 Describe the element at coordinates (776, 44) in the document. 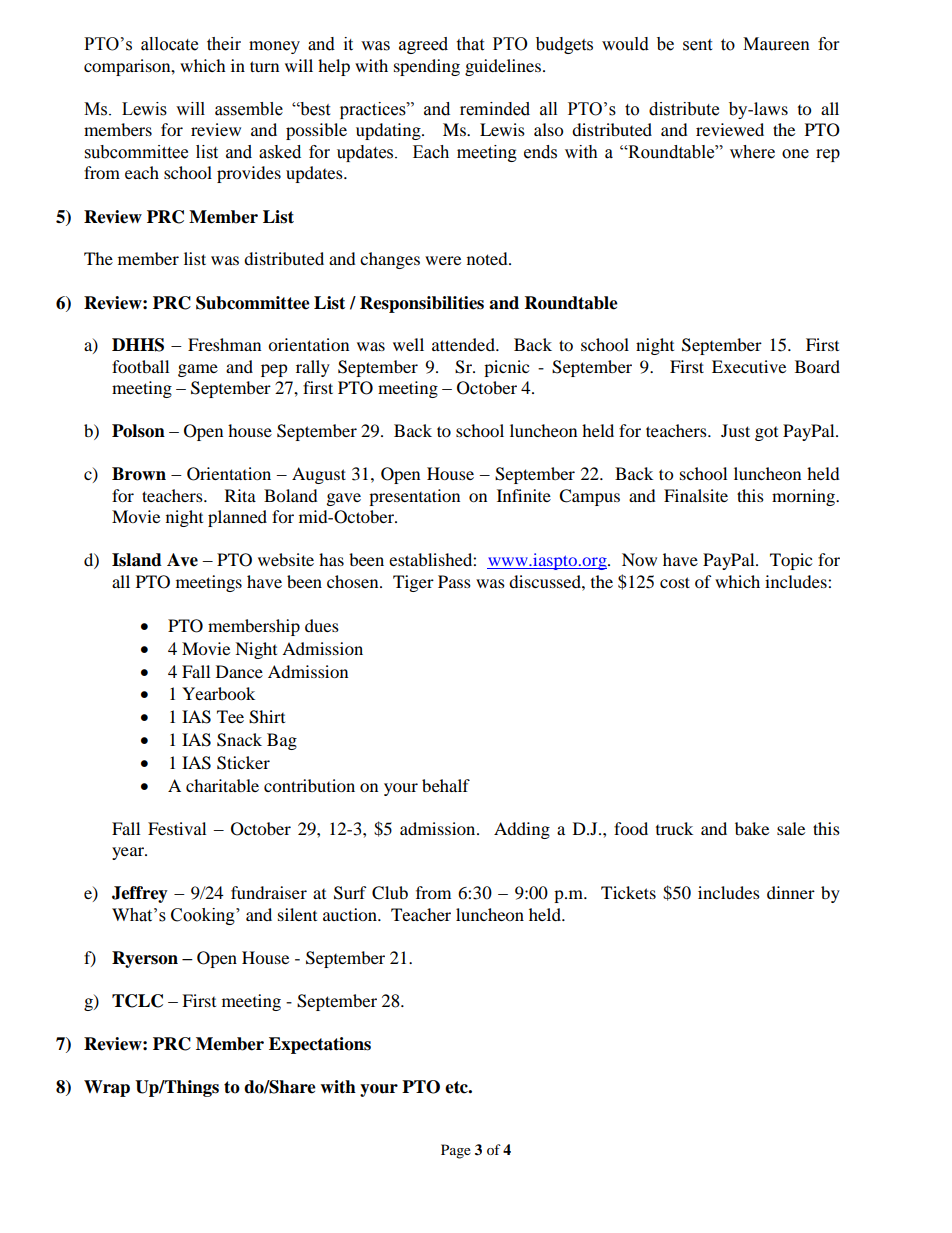

I see `Maureen` at that location.
